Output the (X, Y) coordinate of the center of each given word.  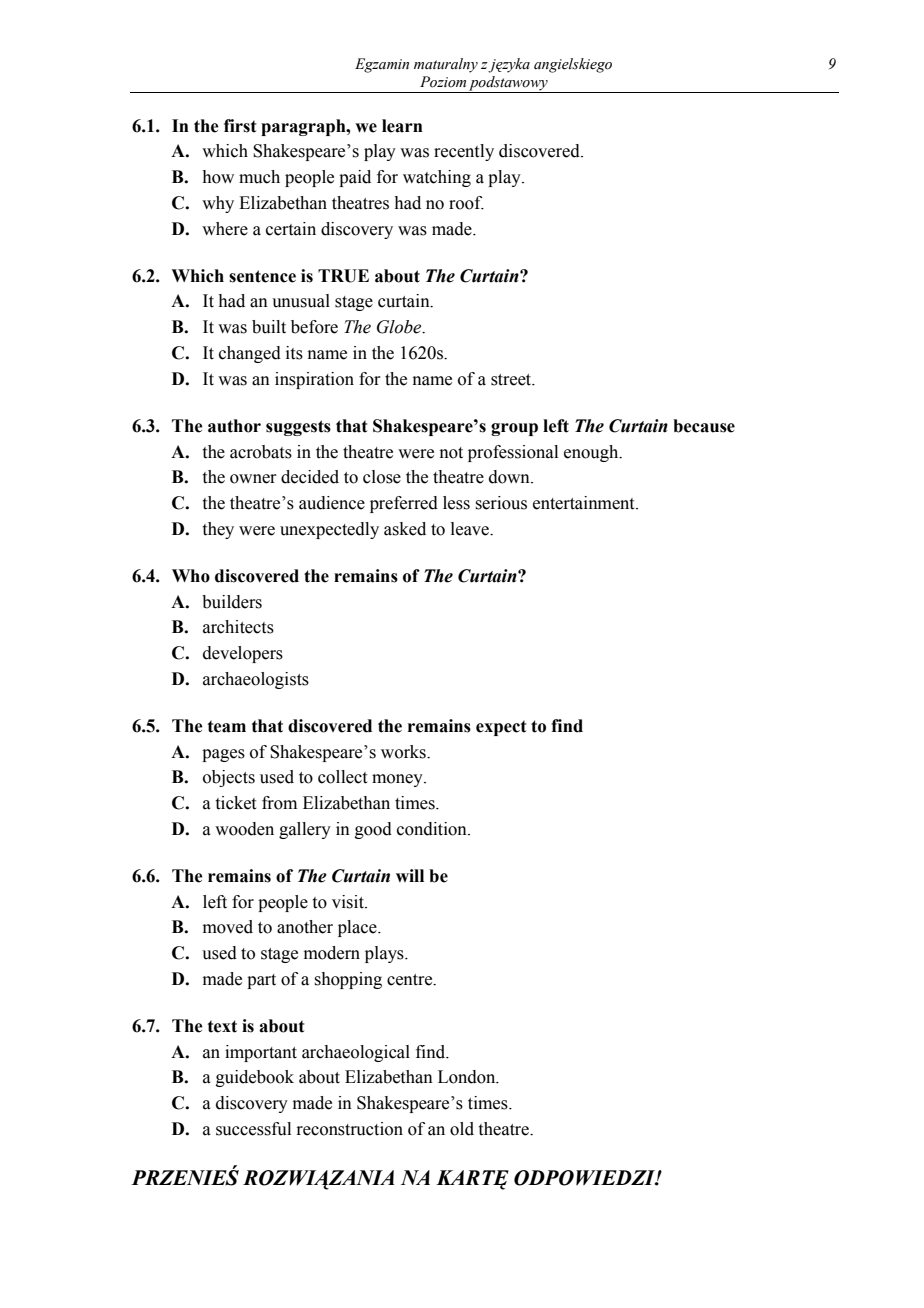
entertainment (585, 503)
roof (466, 203)
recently (464, 152)
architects (238, 627)
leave (471, 529)
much (259, 177)
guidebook (255, 1078)
